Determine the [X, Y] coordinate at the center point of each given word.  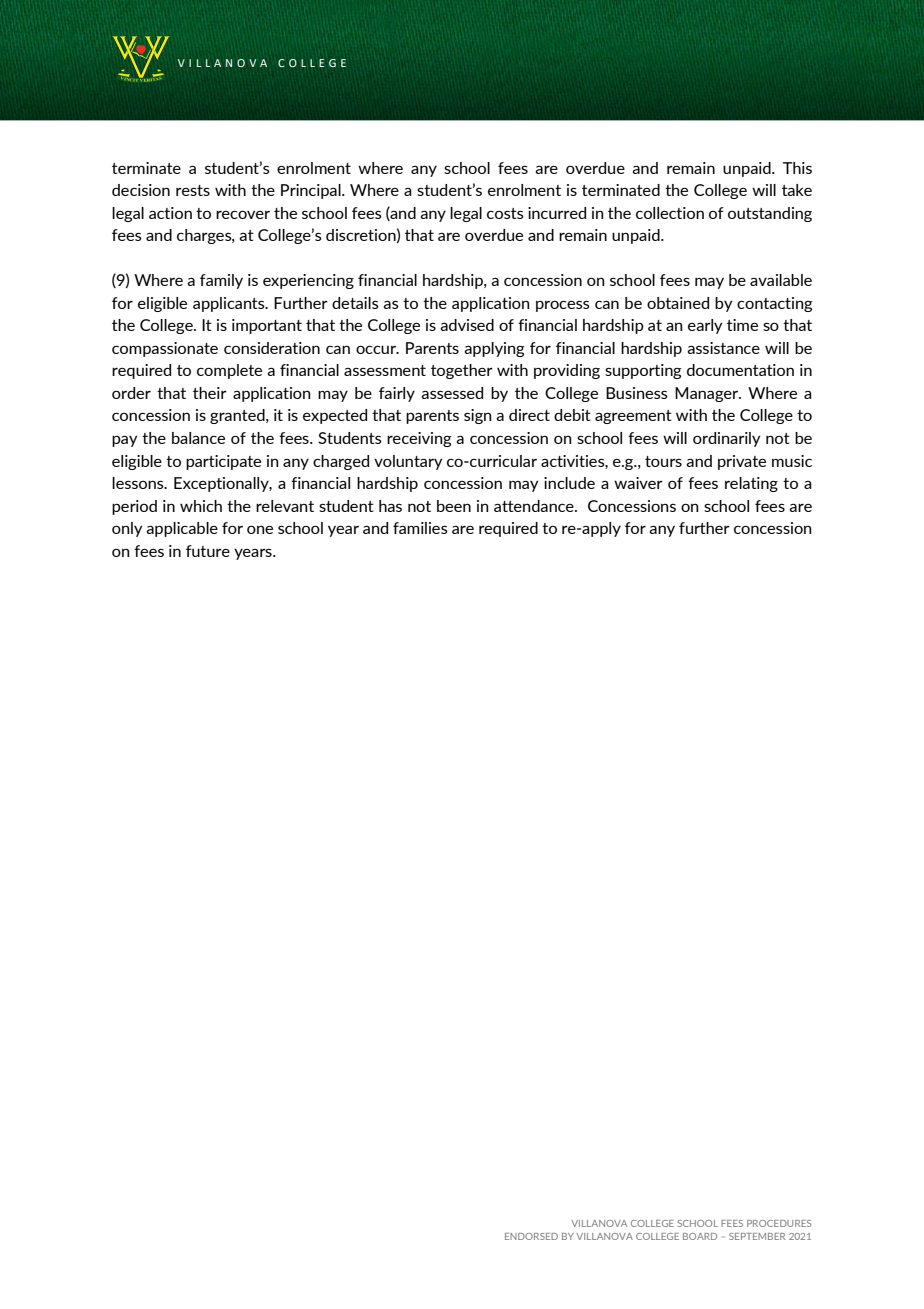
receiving [419, 439]
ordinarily [726, 439]
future [208, 551]
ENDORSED [531, 1236]
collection [670, 213]
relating [751, 484]
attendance [535, 506]
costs [505, 213]
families [420, 528]
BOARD [700, 1236]
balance [198, 438]
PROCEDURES [779, 1223]
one [260, 529]
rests [193, 190]
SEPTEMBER [757, 1236]
